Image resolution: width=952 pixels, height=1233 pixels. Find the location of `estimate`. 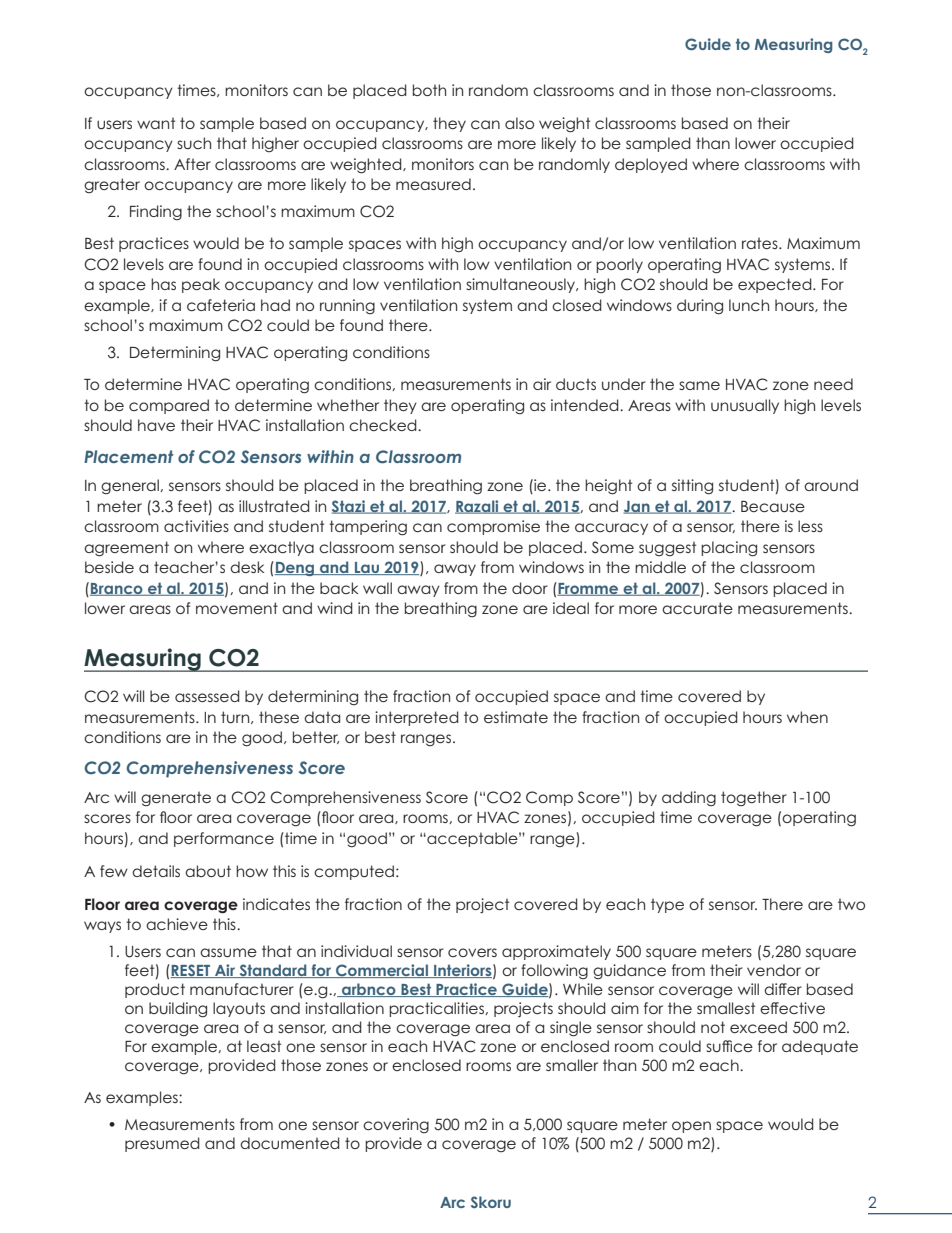

estimate is located at coordinates (516, 717).
